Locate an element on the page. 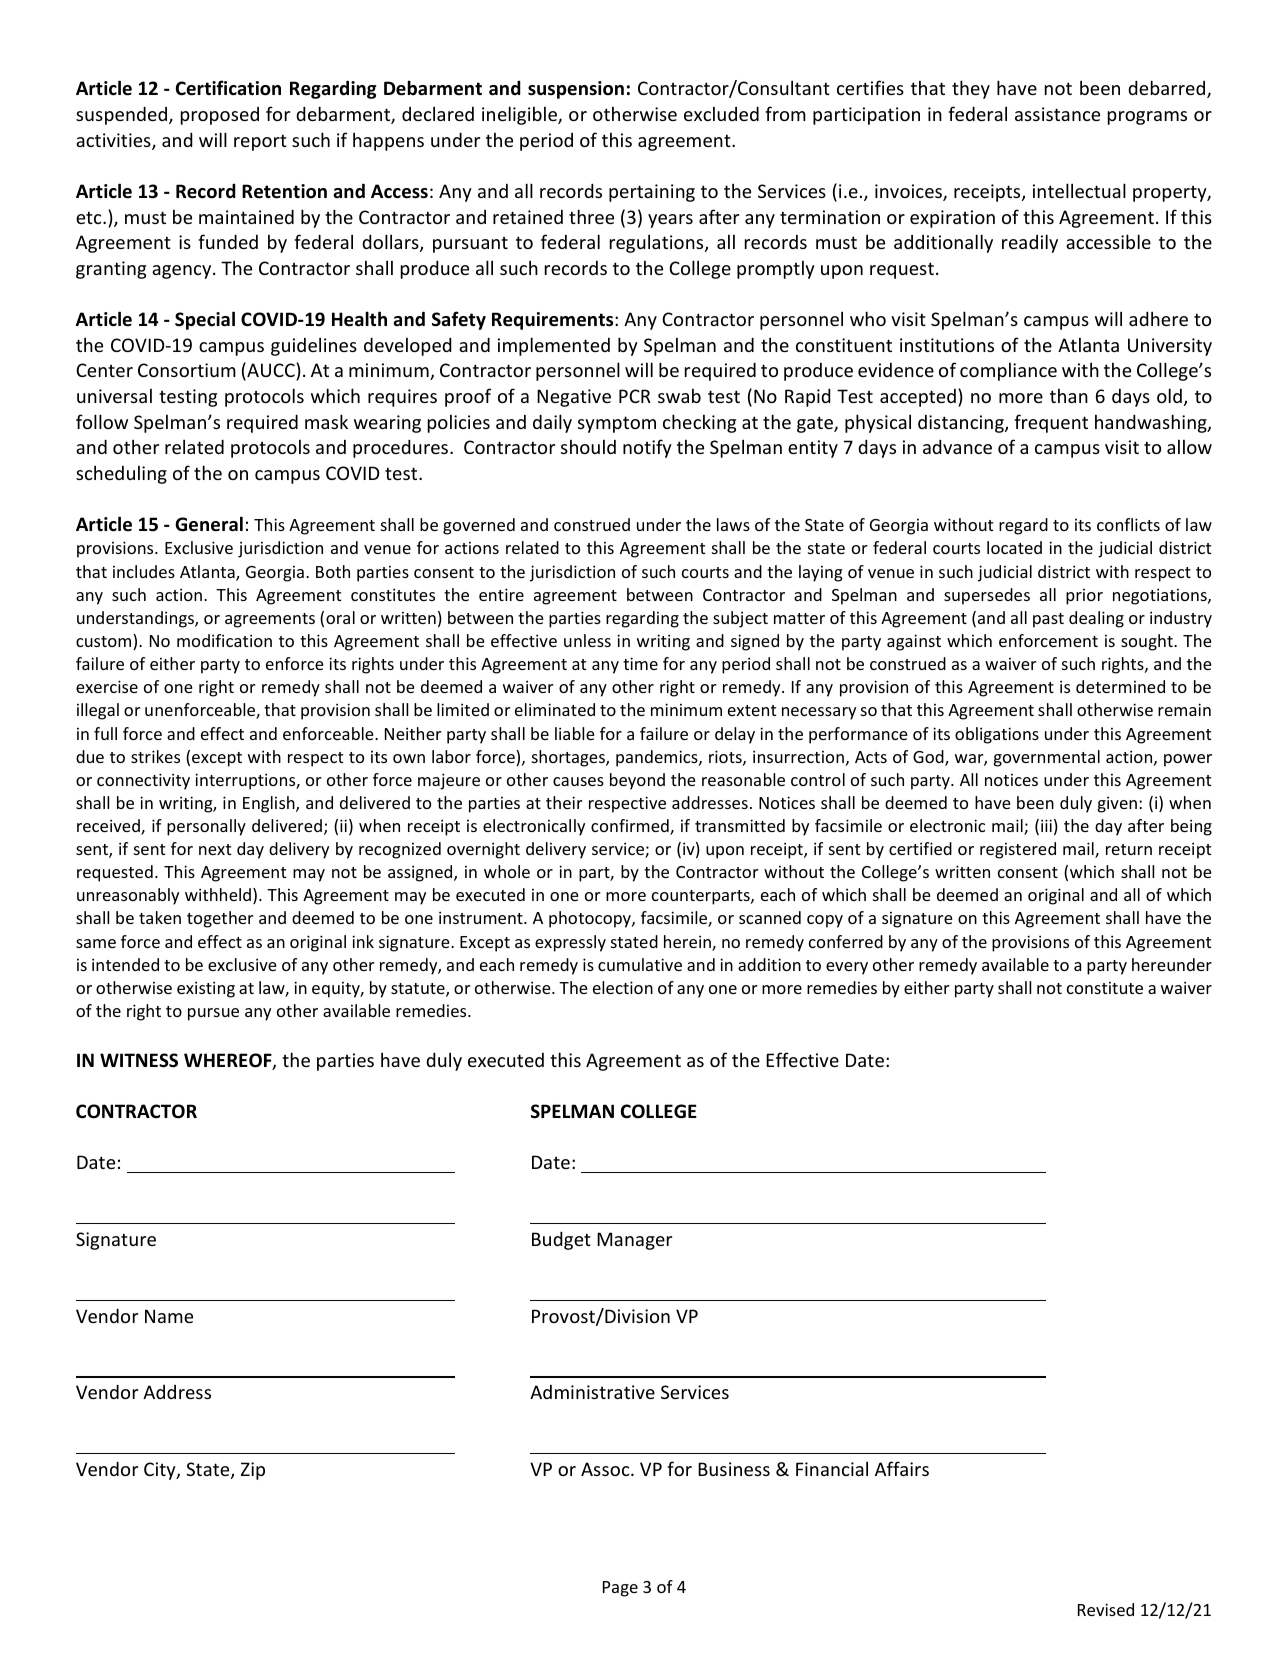 This page has height=1667, width=1288. Page is located at coordinates (620, 1589).
